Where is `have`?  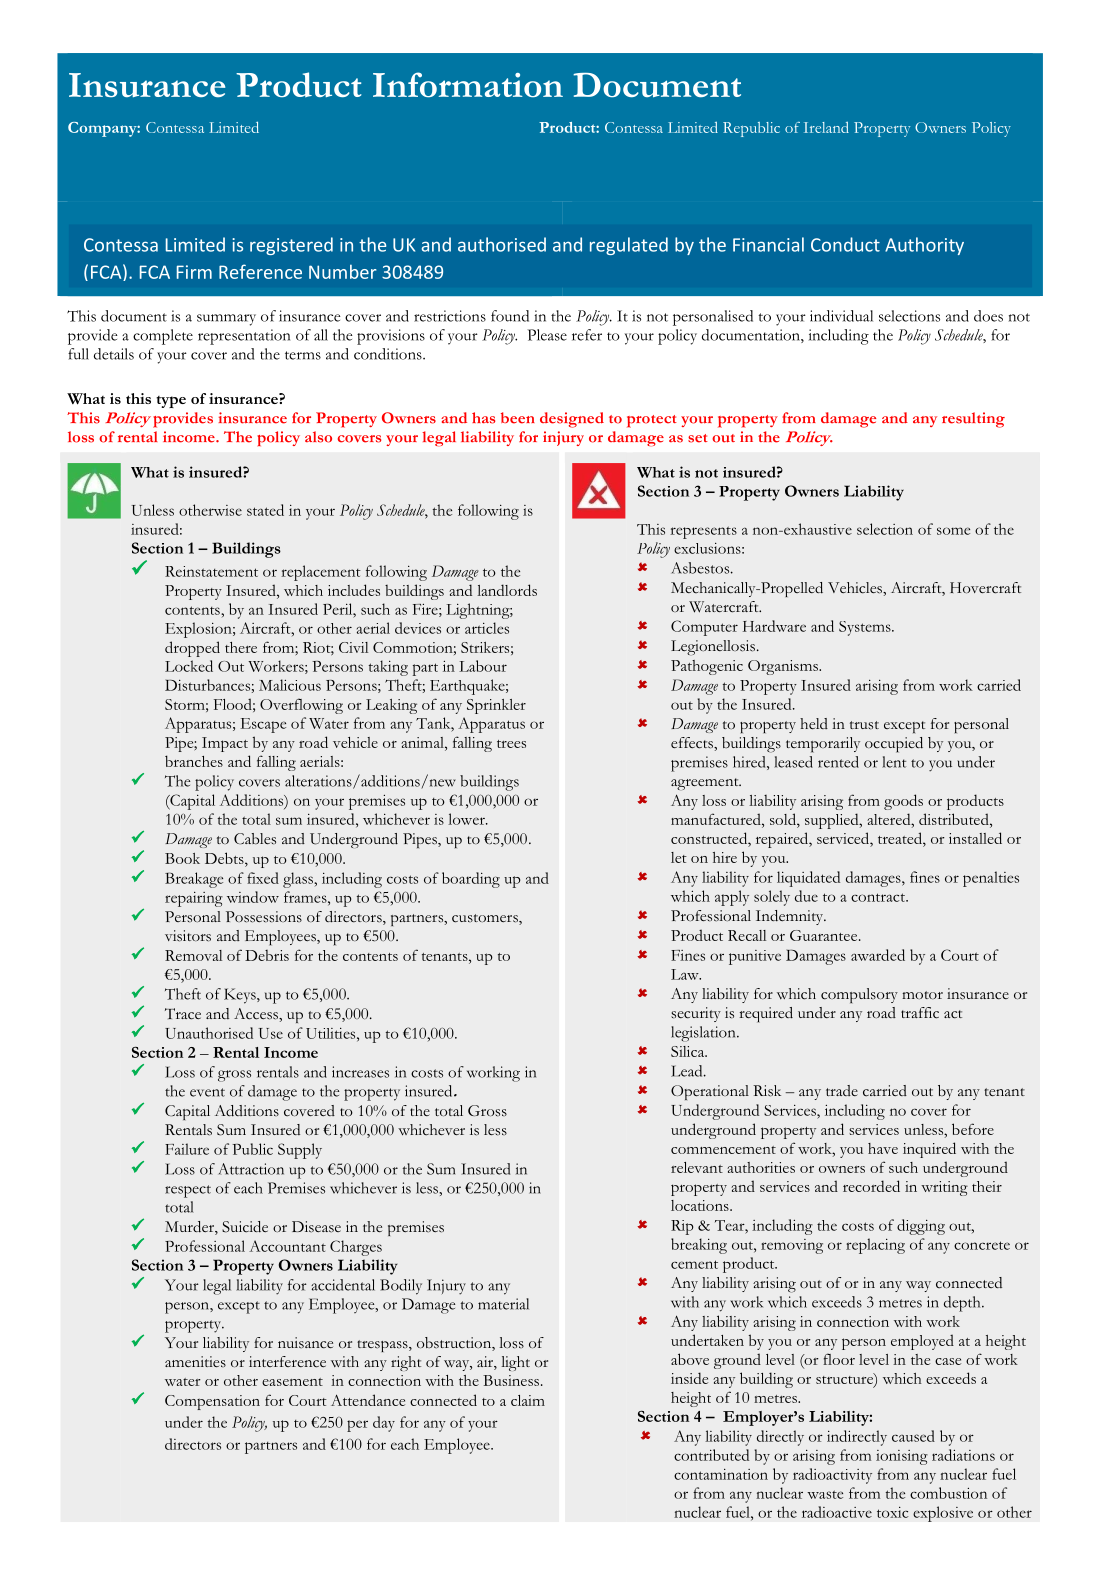
have is located at coordinates (883, 1148).
